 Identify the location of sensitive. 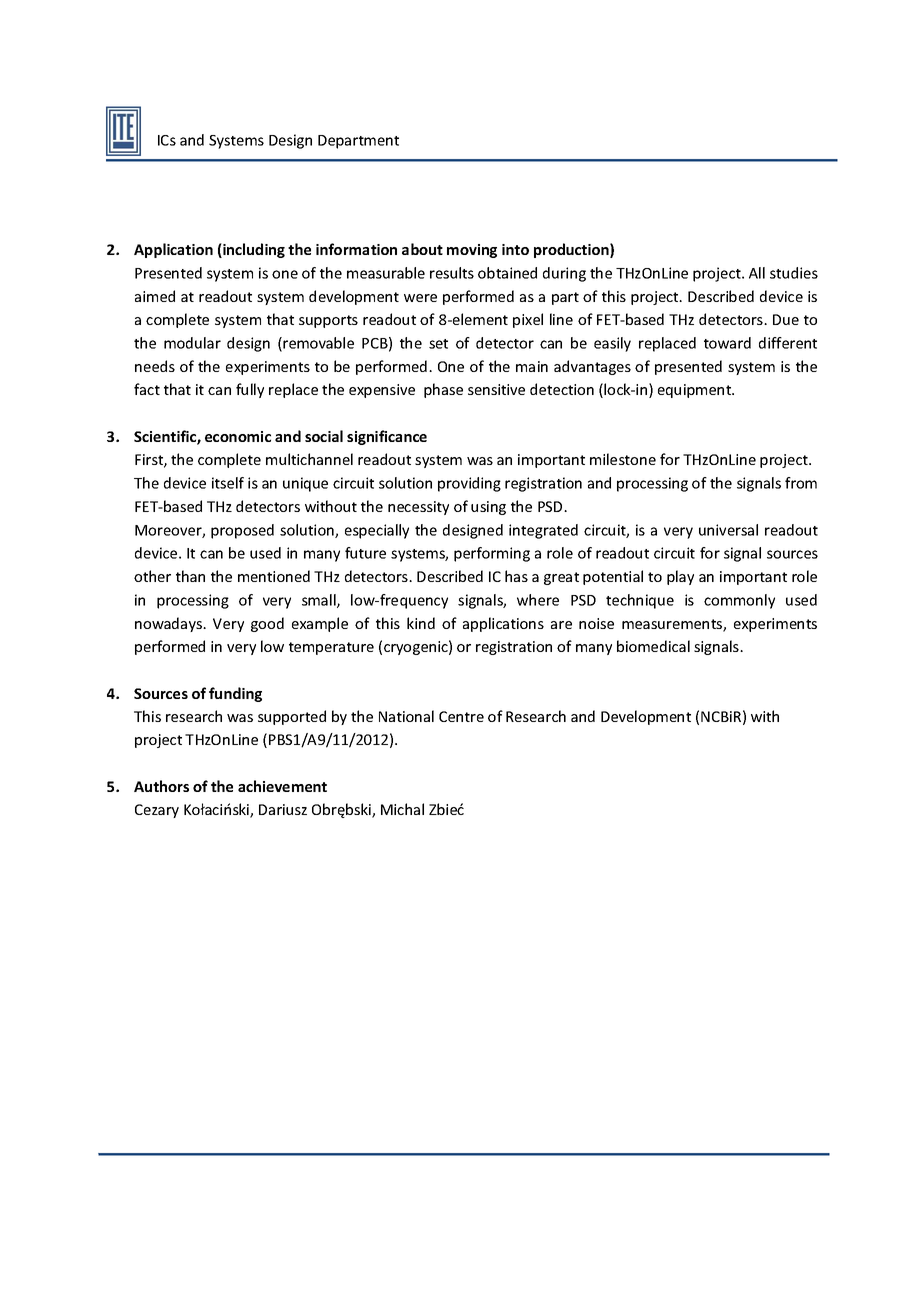
(496, 389).
